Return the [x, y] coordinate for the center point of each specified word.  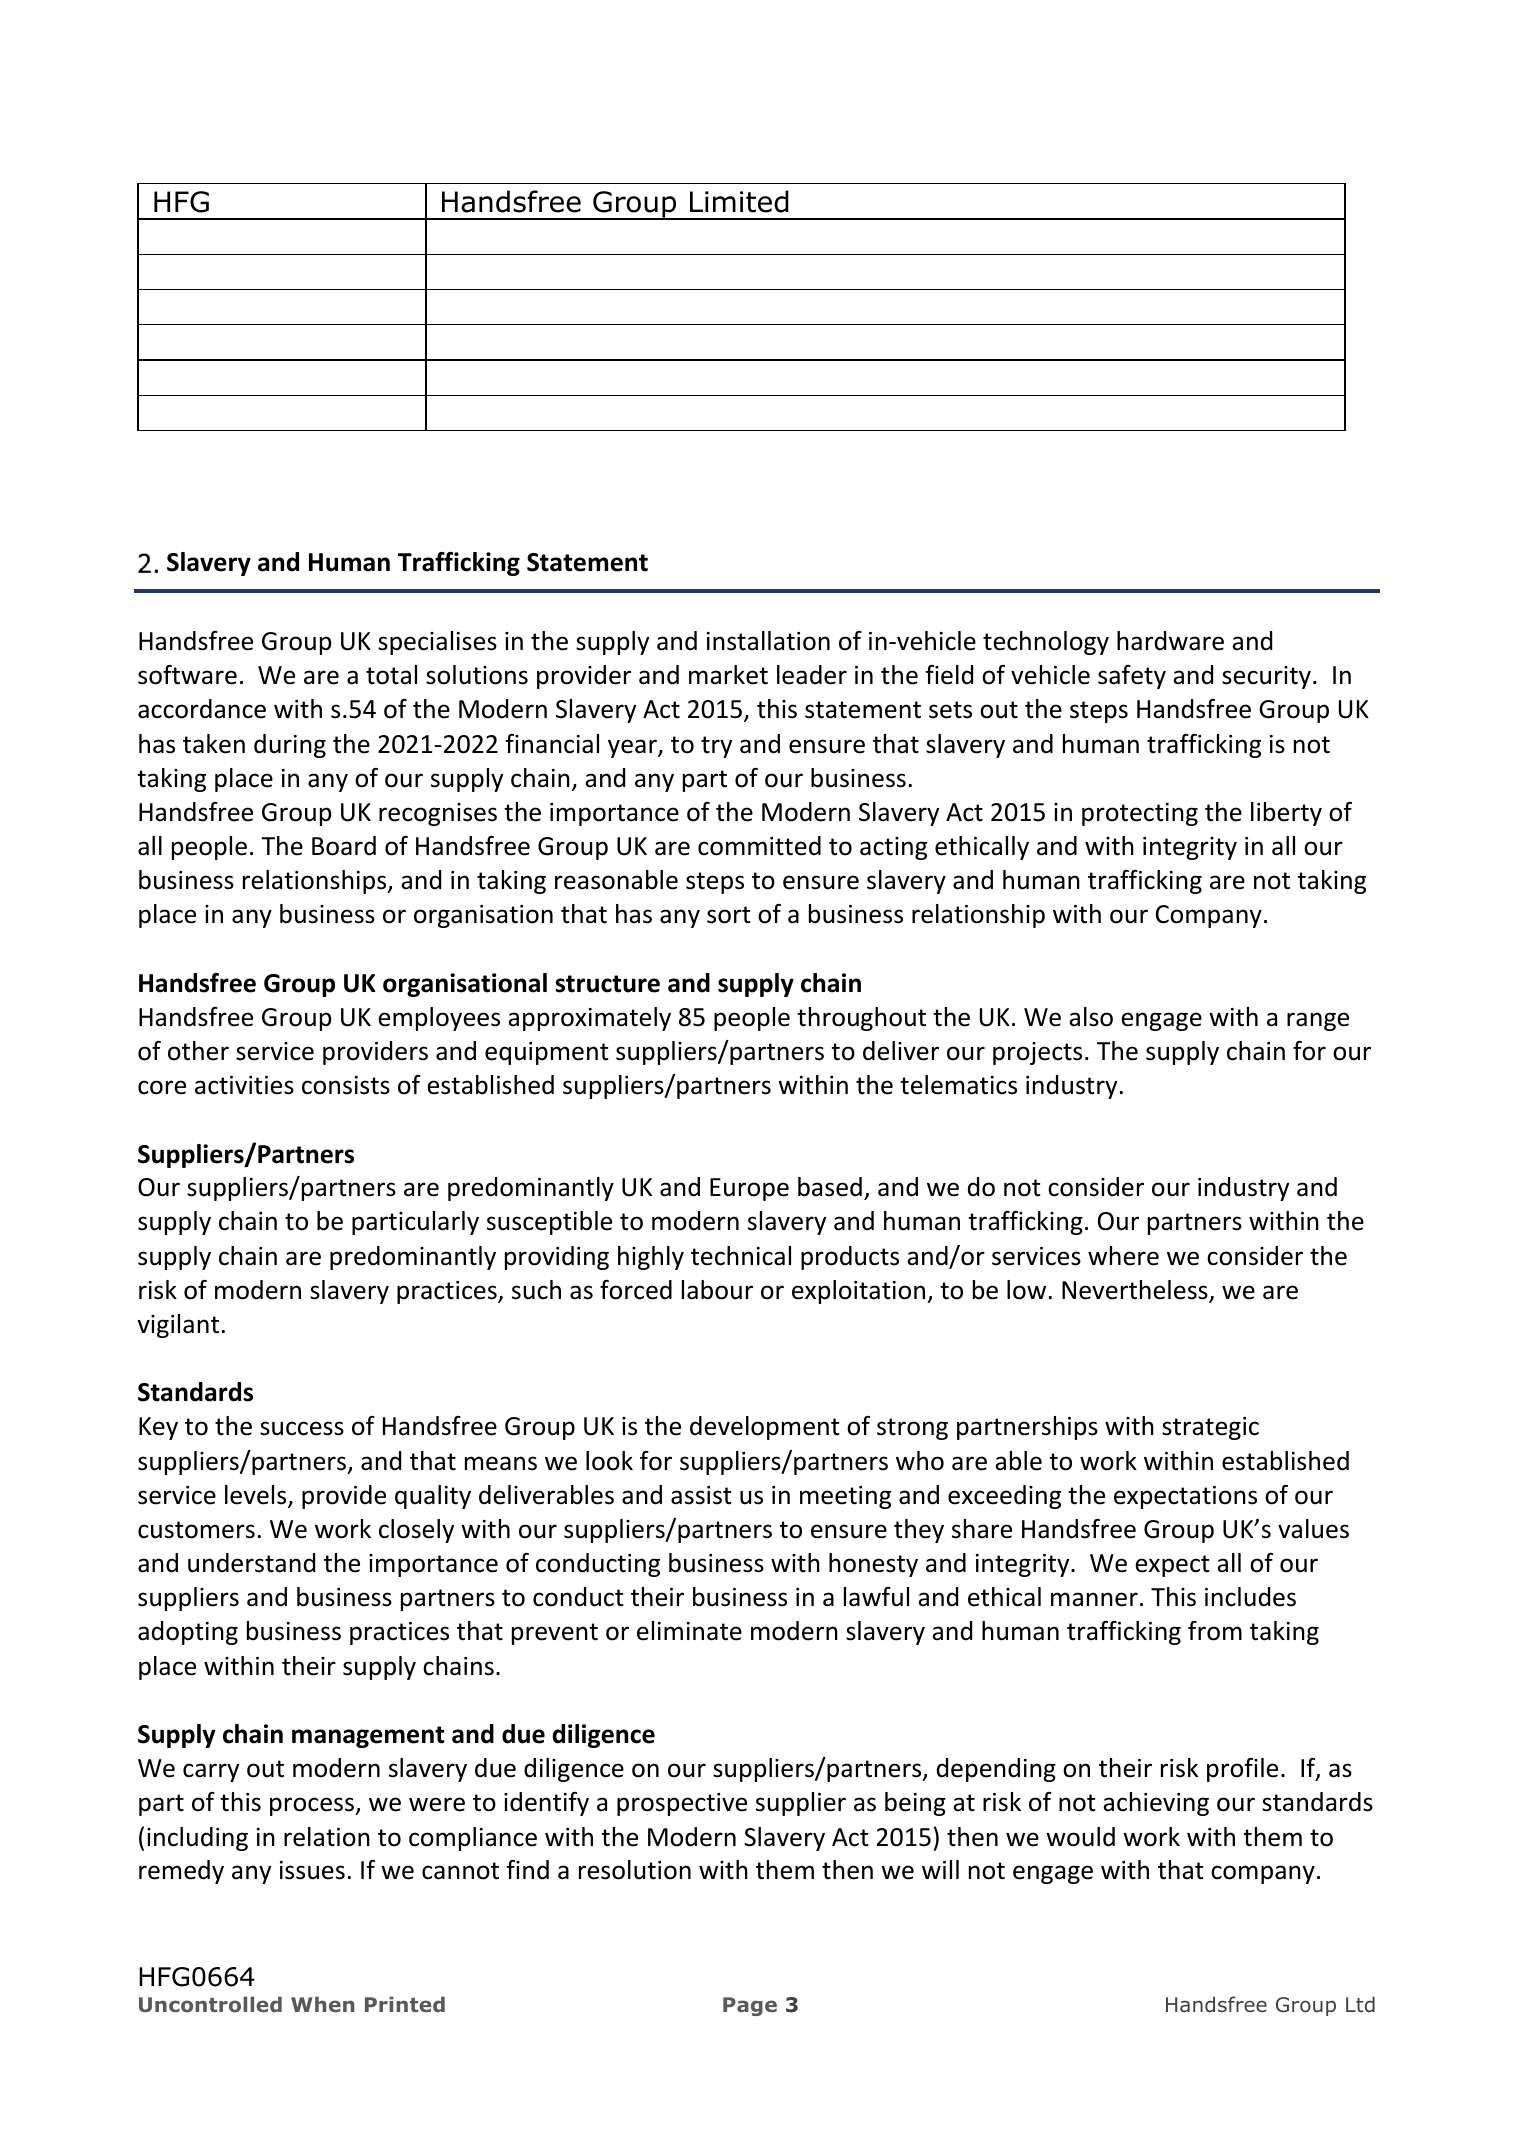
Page [750, 2006]
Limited [739, 201]
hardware [1170, 641]
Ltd [1360, 2004]
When [322, 2004]
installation [768, 641]
